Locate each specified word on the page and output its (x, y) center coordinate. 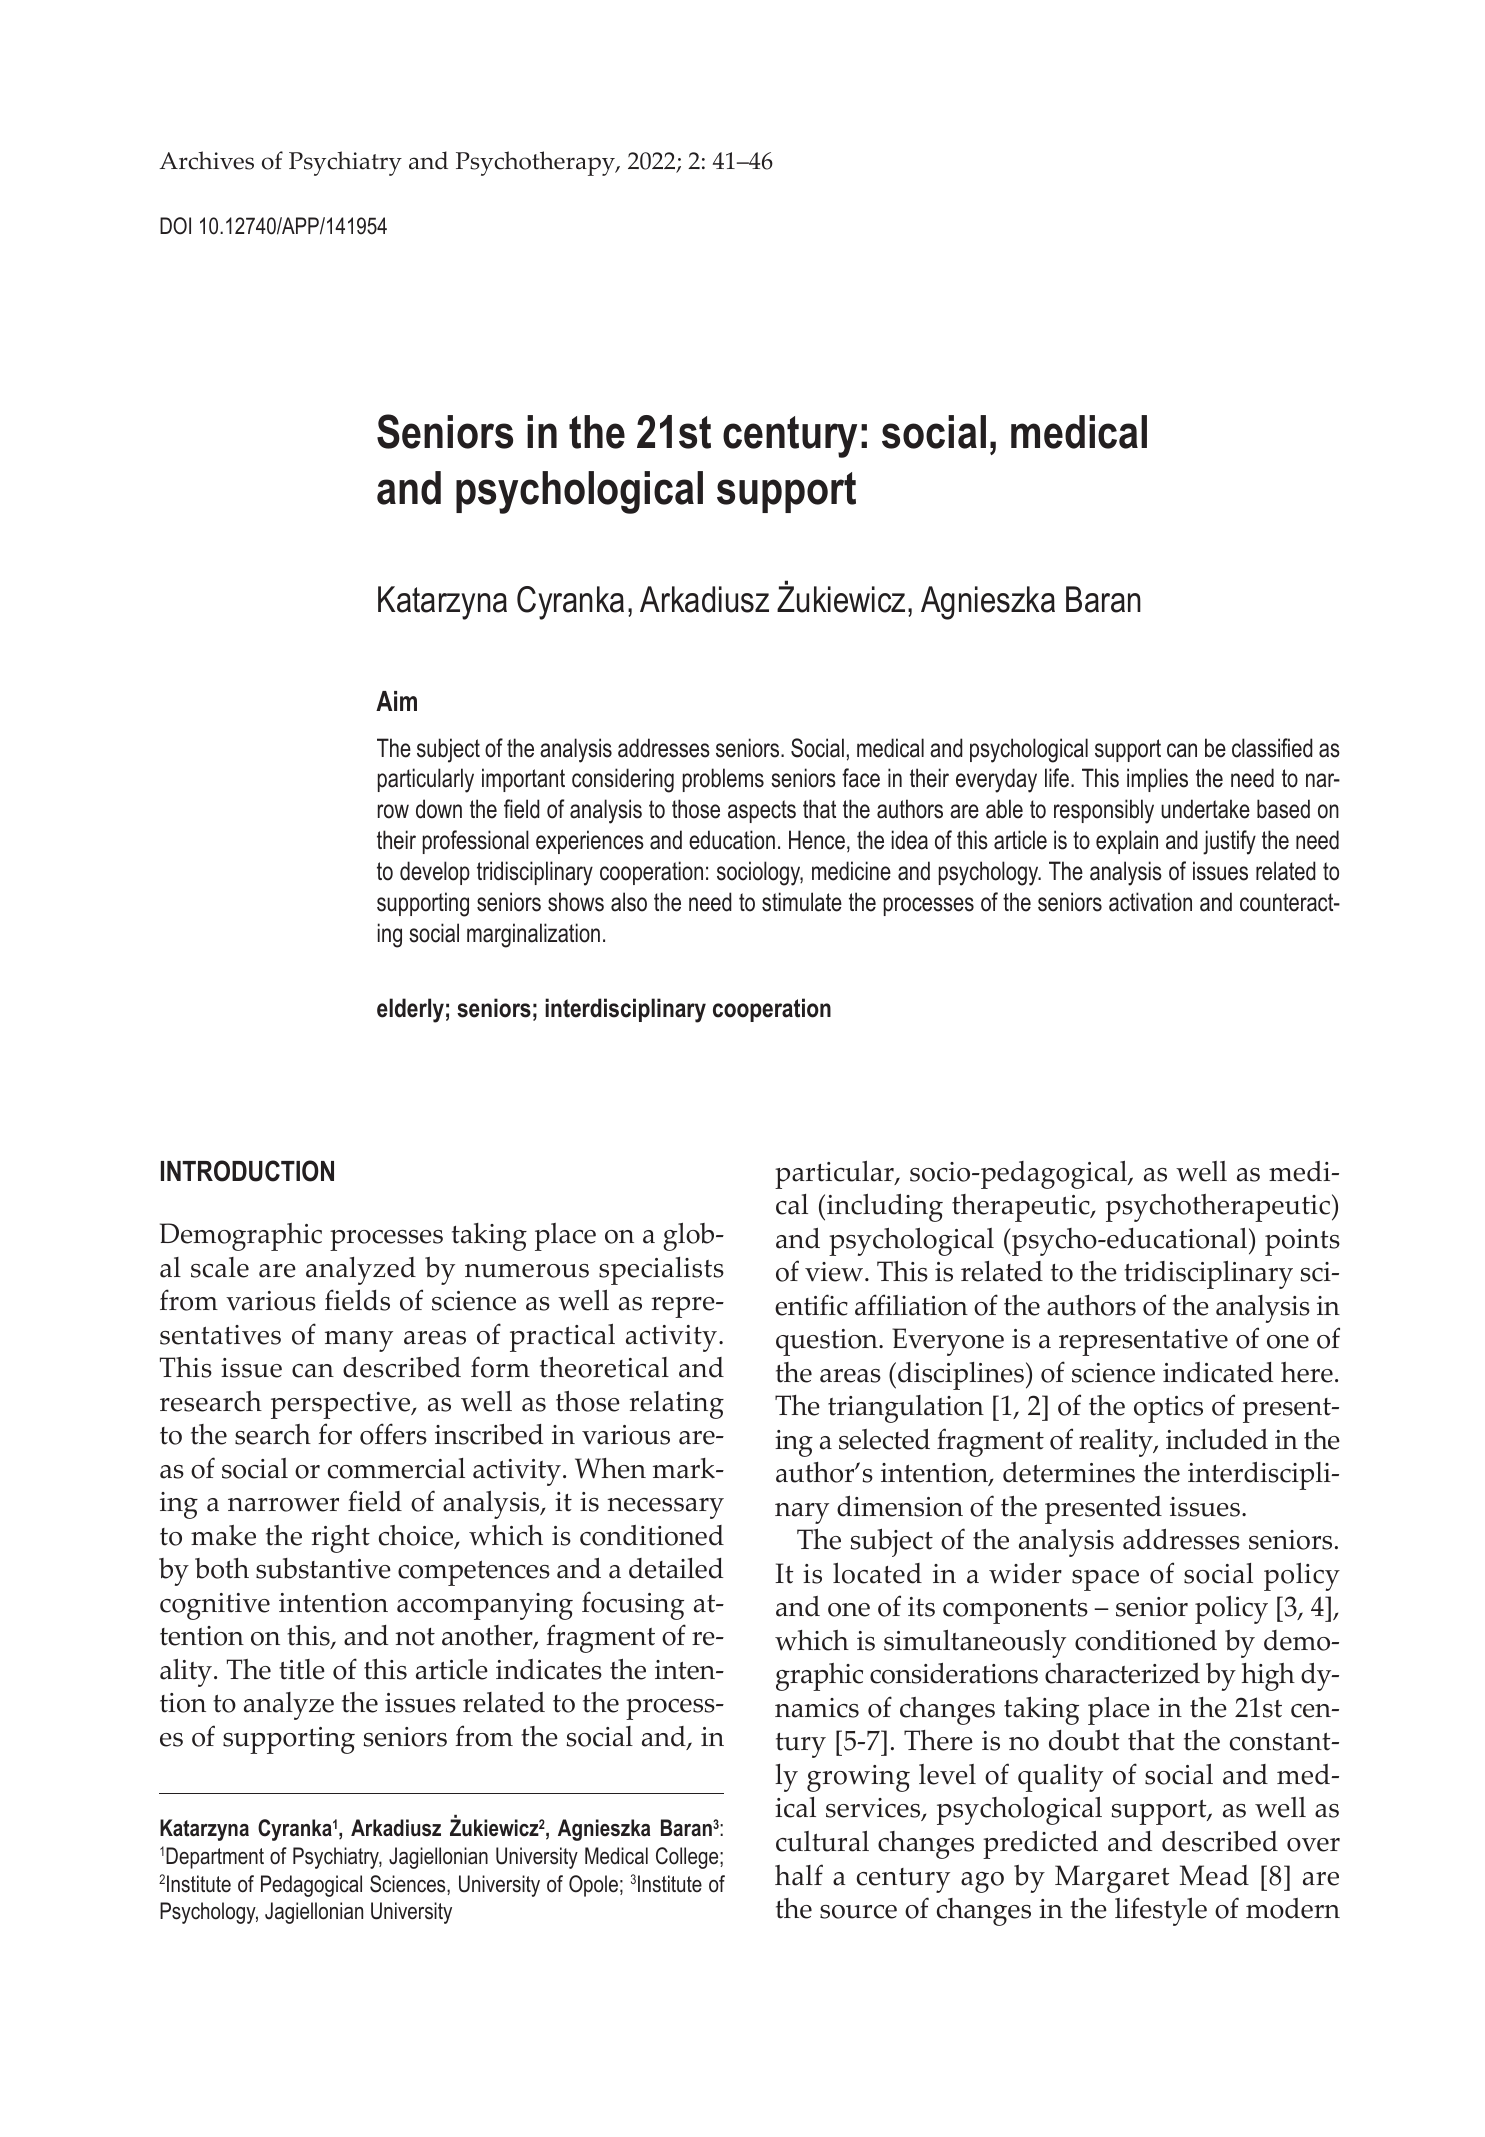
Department (215, 1858)
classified (1272, 748)
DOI (175, 226)
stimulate (802, 902)
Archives (206, 160)
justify (1229, 842)
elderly (410, 1010)
